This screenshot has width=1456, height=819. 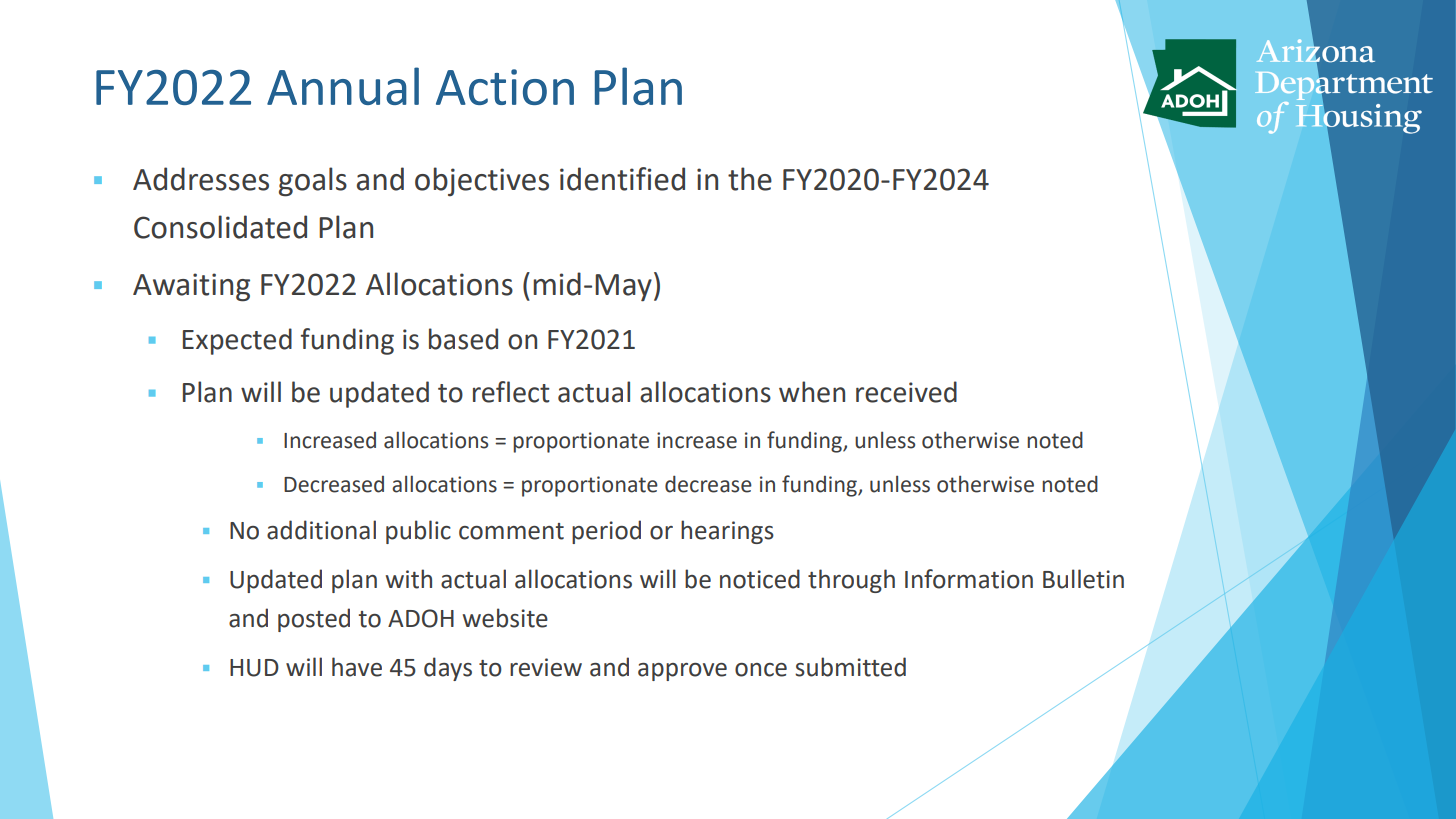 I want to click on reflect, so click(x=511, y=392).
